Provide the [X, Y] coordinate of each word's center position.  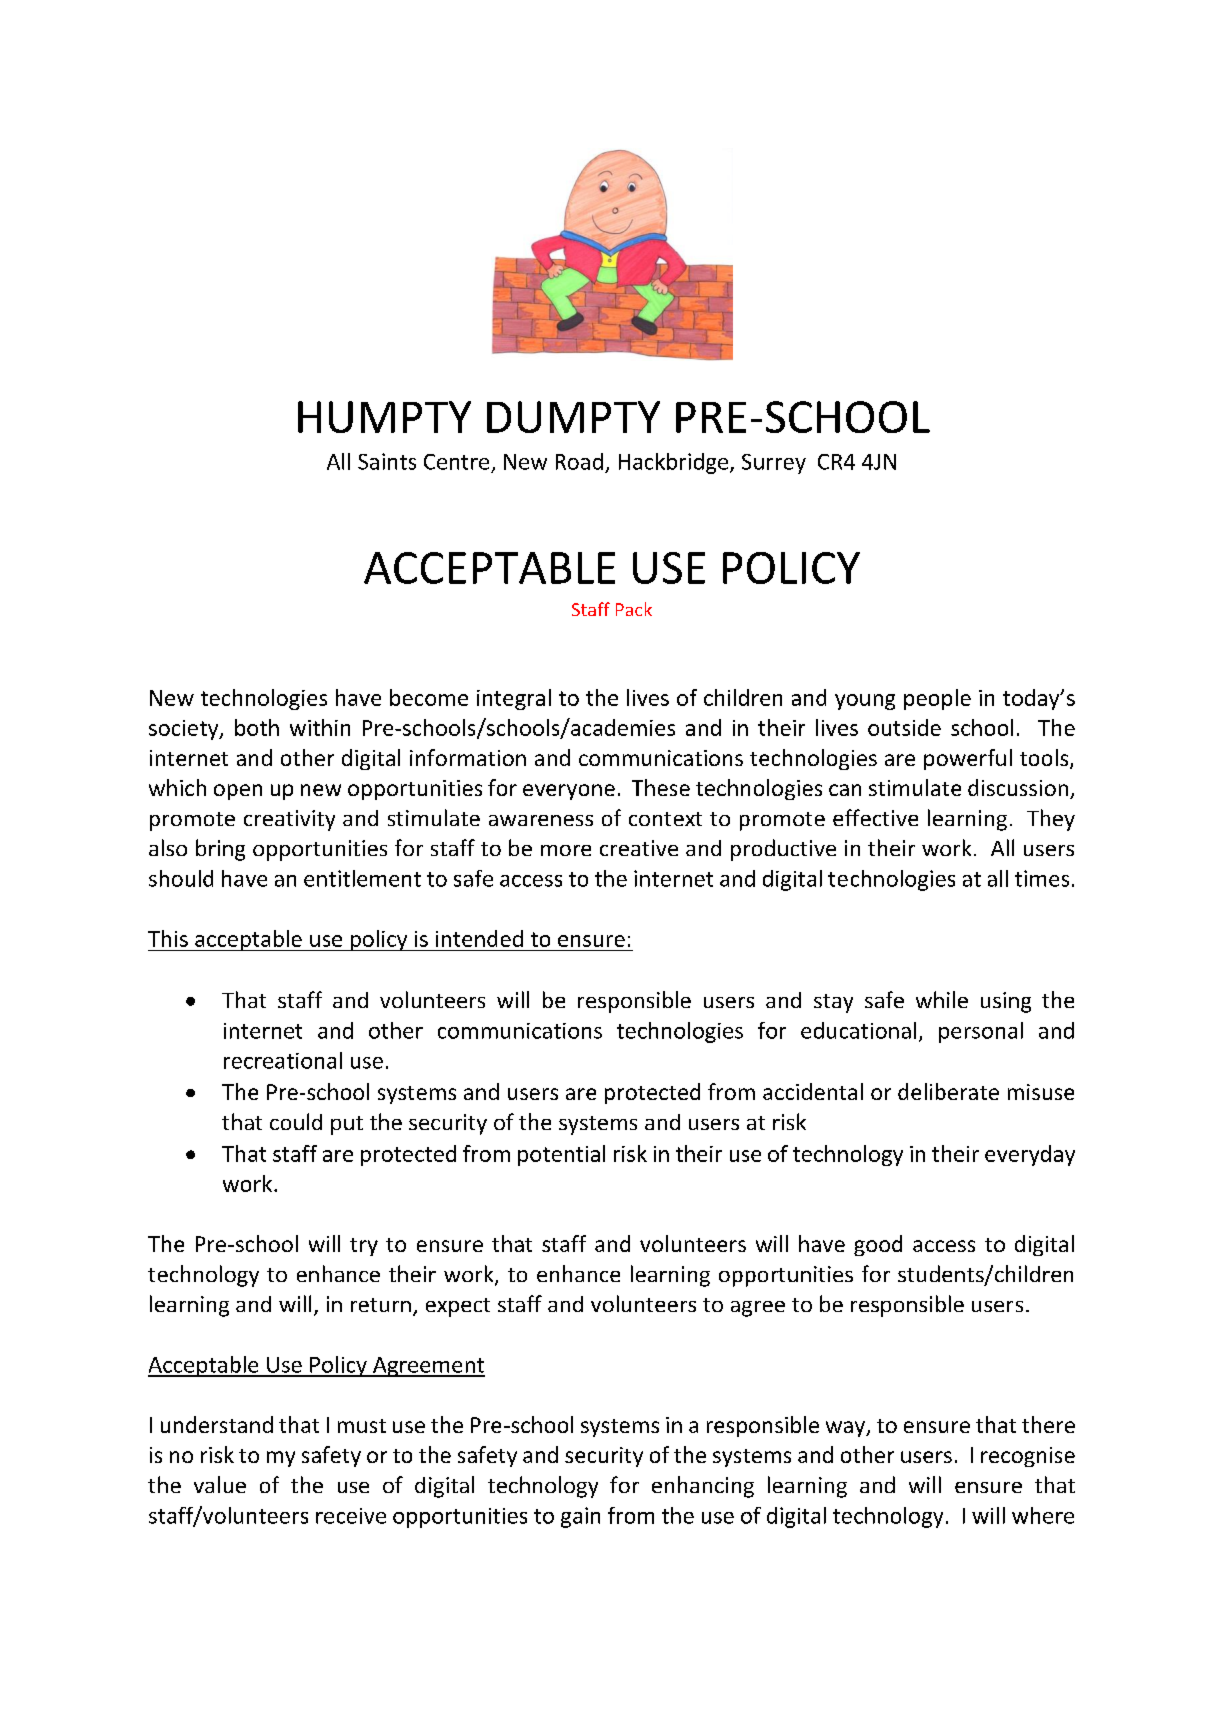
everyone [569, 792]
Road [579, 461]
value [220, 1484]
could [296, 1121]
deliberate [948, 1091]
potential [561, 1155]
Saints [387, 461]
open [238, 792]
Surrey [774, 464]
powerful [968, 759]
